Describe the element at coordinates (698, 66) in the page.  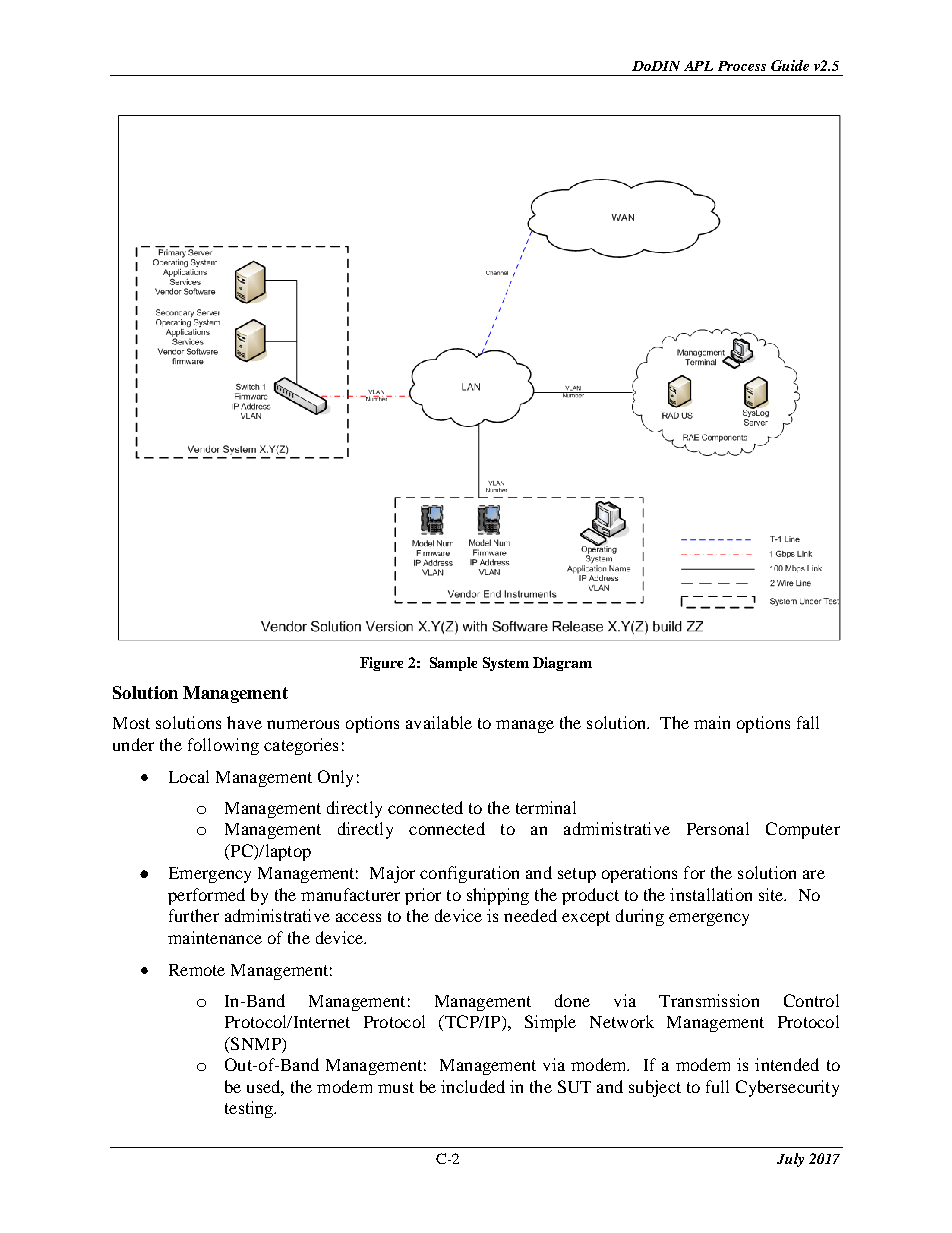
I see `APL` at that location.
